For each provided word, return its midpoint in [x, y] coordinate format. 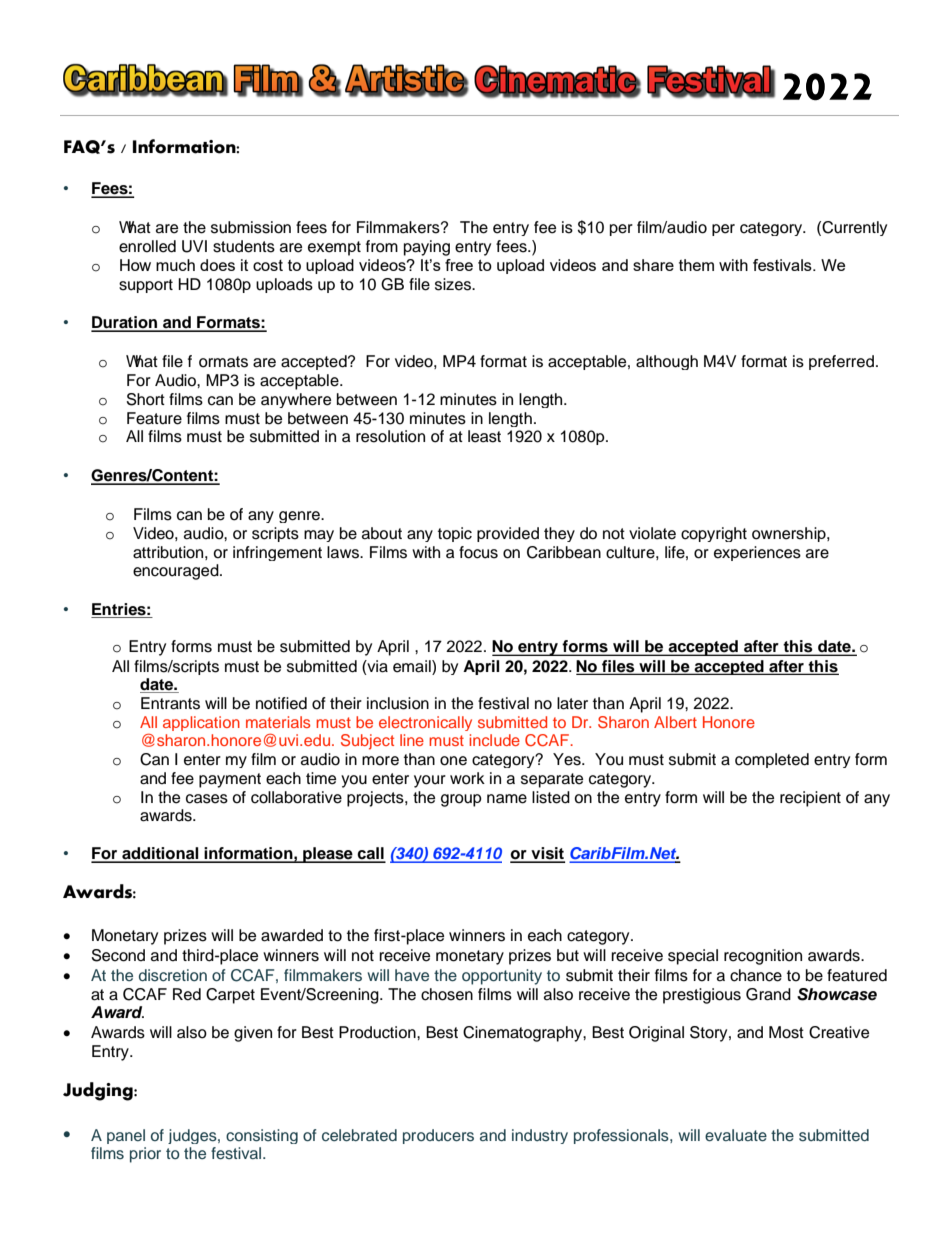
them [696, 265]
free [459, 265]
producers [438, 1136]
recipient [810, 799]
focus [478, 552]
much [175, 265]
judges [193, 1136]
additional [160, 854]
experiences [757, 553]
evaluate [736, 1135]
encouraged [177, 572]
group [461, 800]
